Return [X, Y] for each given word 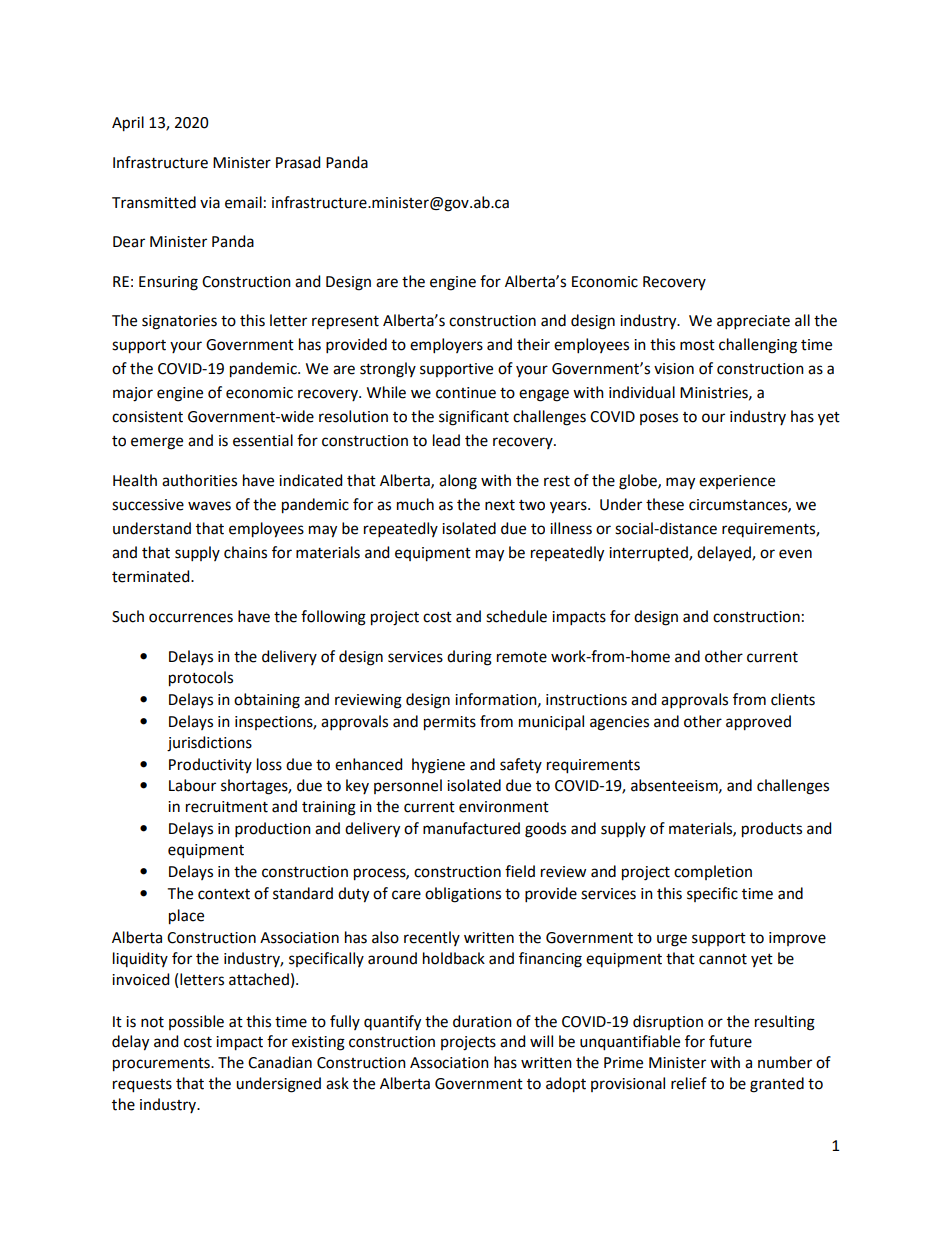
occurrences [191, 618]
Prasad [298, 162]
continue [466, 393]
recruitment [227, 807]
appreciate [753, 322]
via [210, 203]
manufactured [471, 828]
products [772, 830]
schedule [516, 616]
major [133, 394]
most [697, 345]
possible [196, 1022]
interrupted [649, 554]
